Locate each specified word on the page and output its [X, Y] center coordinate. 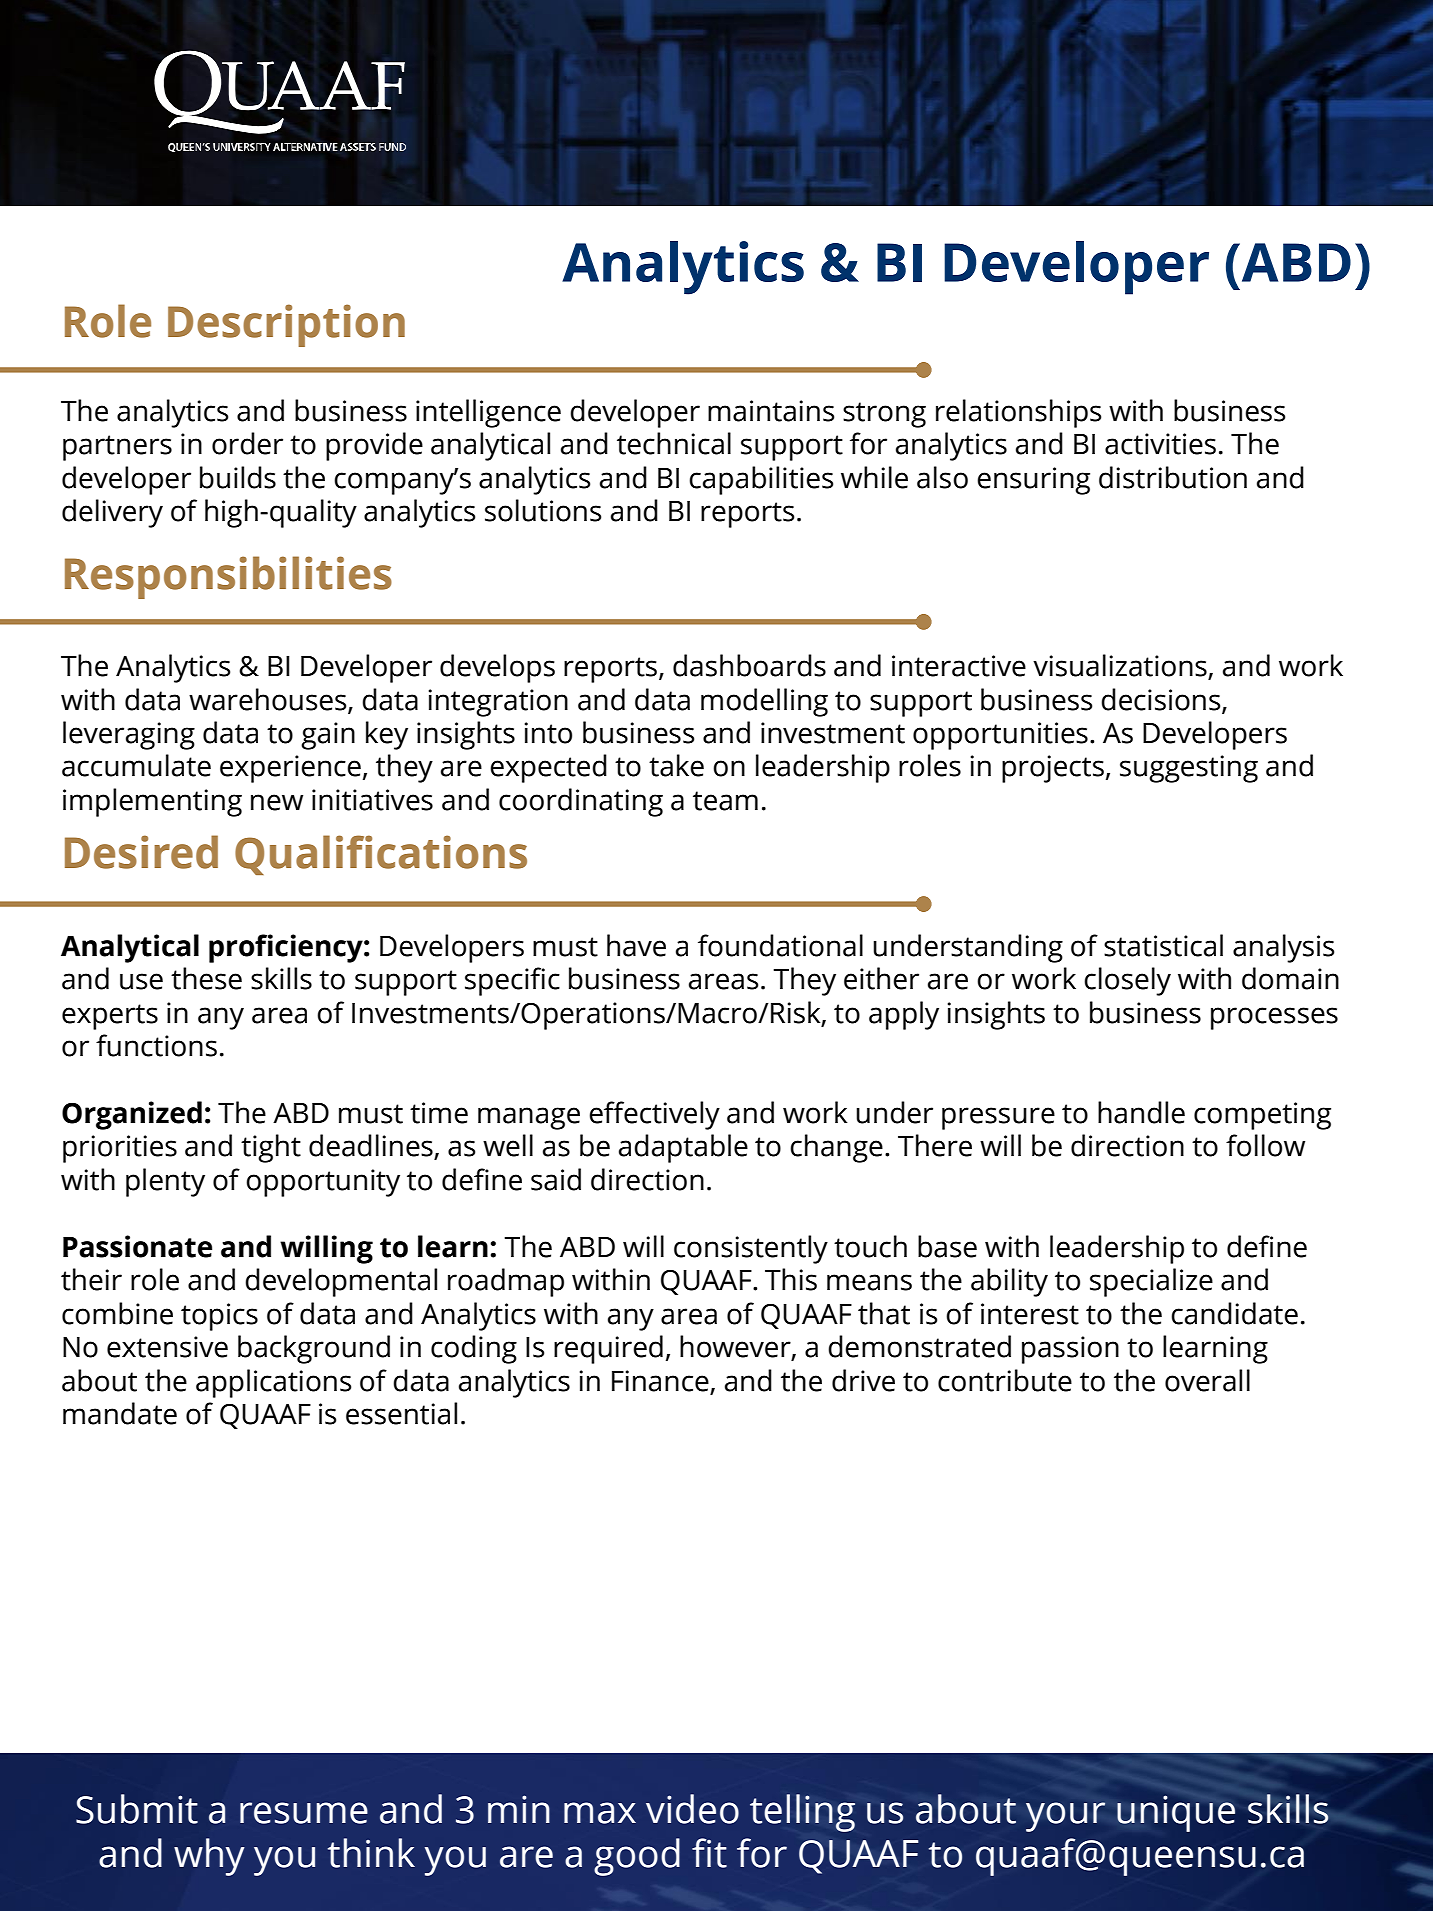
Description [286, 325]
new [277, 802]
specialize [1151, 1282]
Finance [660, 1381]
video [692, 1809]
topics [219, 1317]
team [725, 801]
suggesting [1189, 769]
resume [304, 1813]
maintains [771, 411]
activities [1160, 444]
